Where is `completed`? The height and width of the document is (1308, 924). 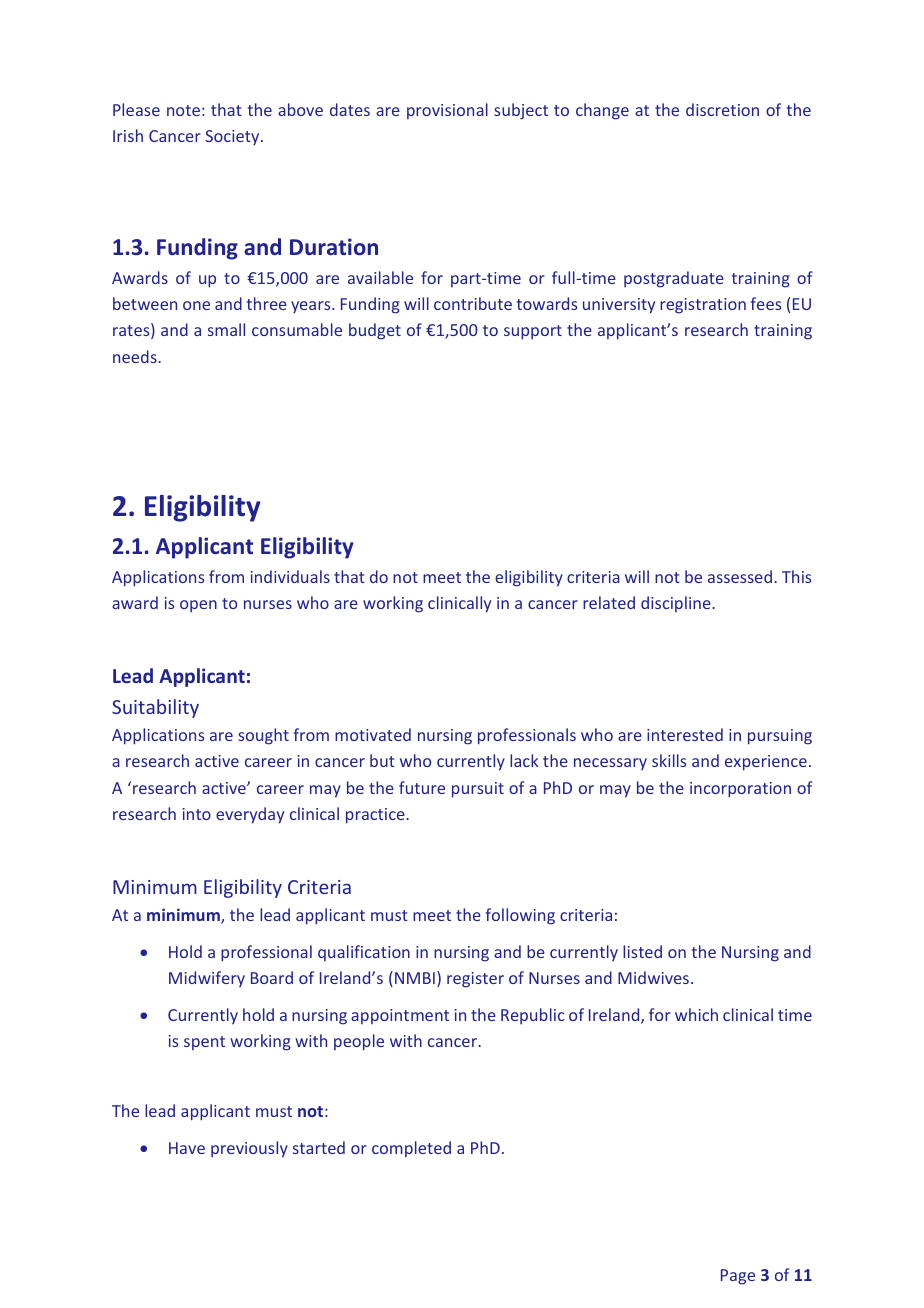 completed is located at coordinates (411, 1149).
